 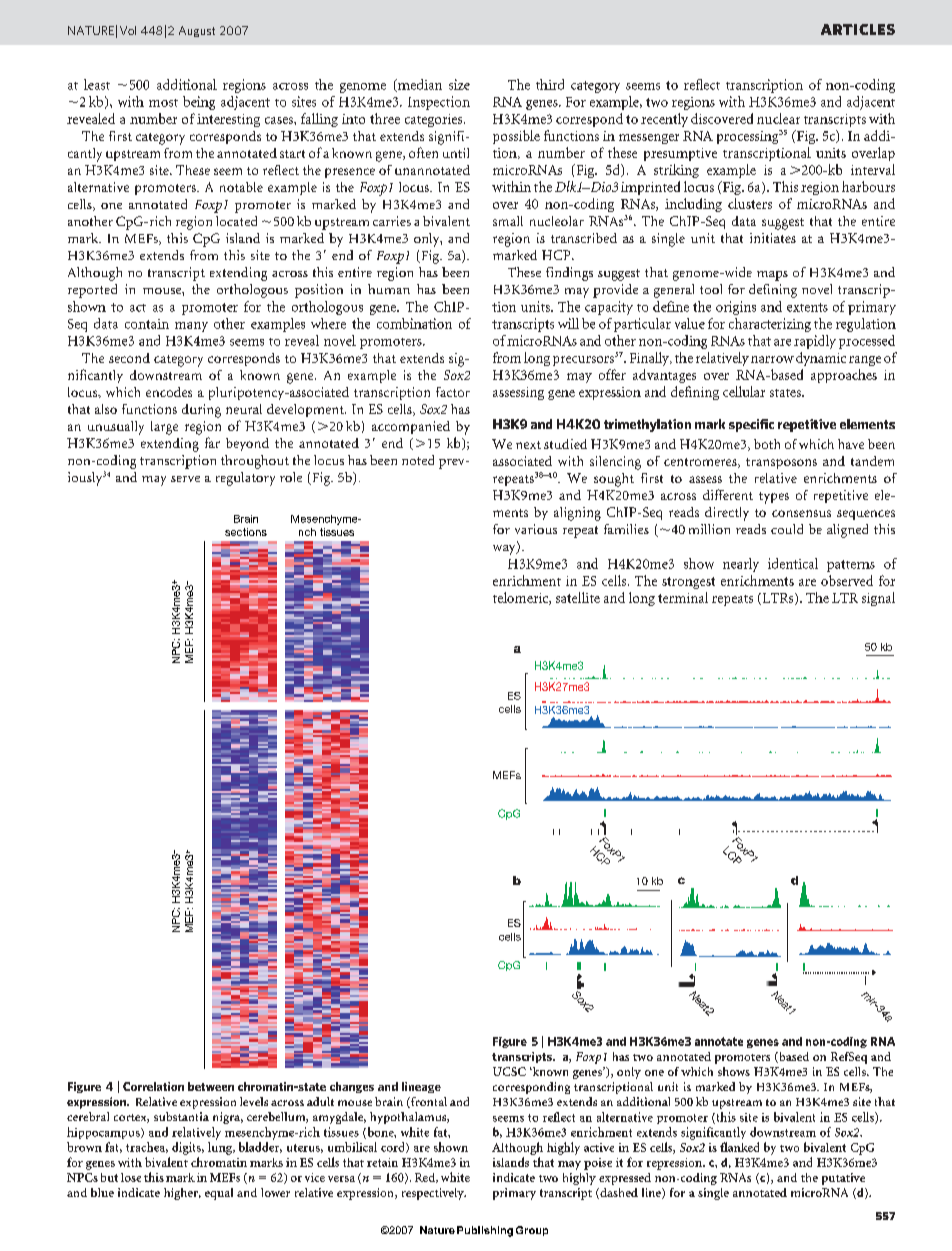 What do you see at coordinates (459, 84) in the screenshot?
I see `size` at bounding box center [459, 84].
